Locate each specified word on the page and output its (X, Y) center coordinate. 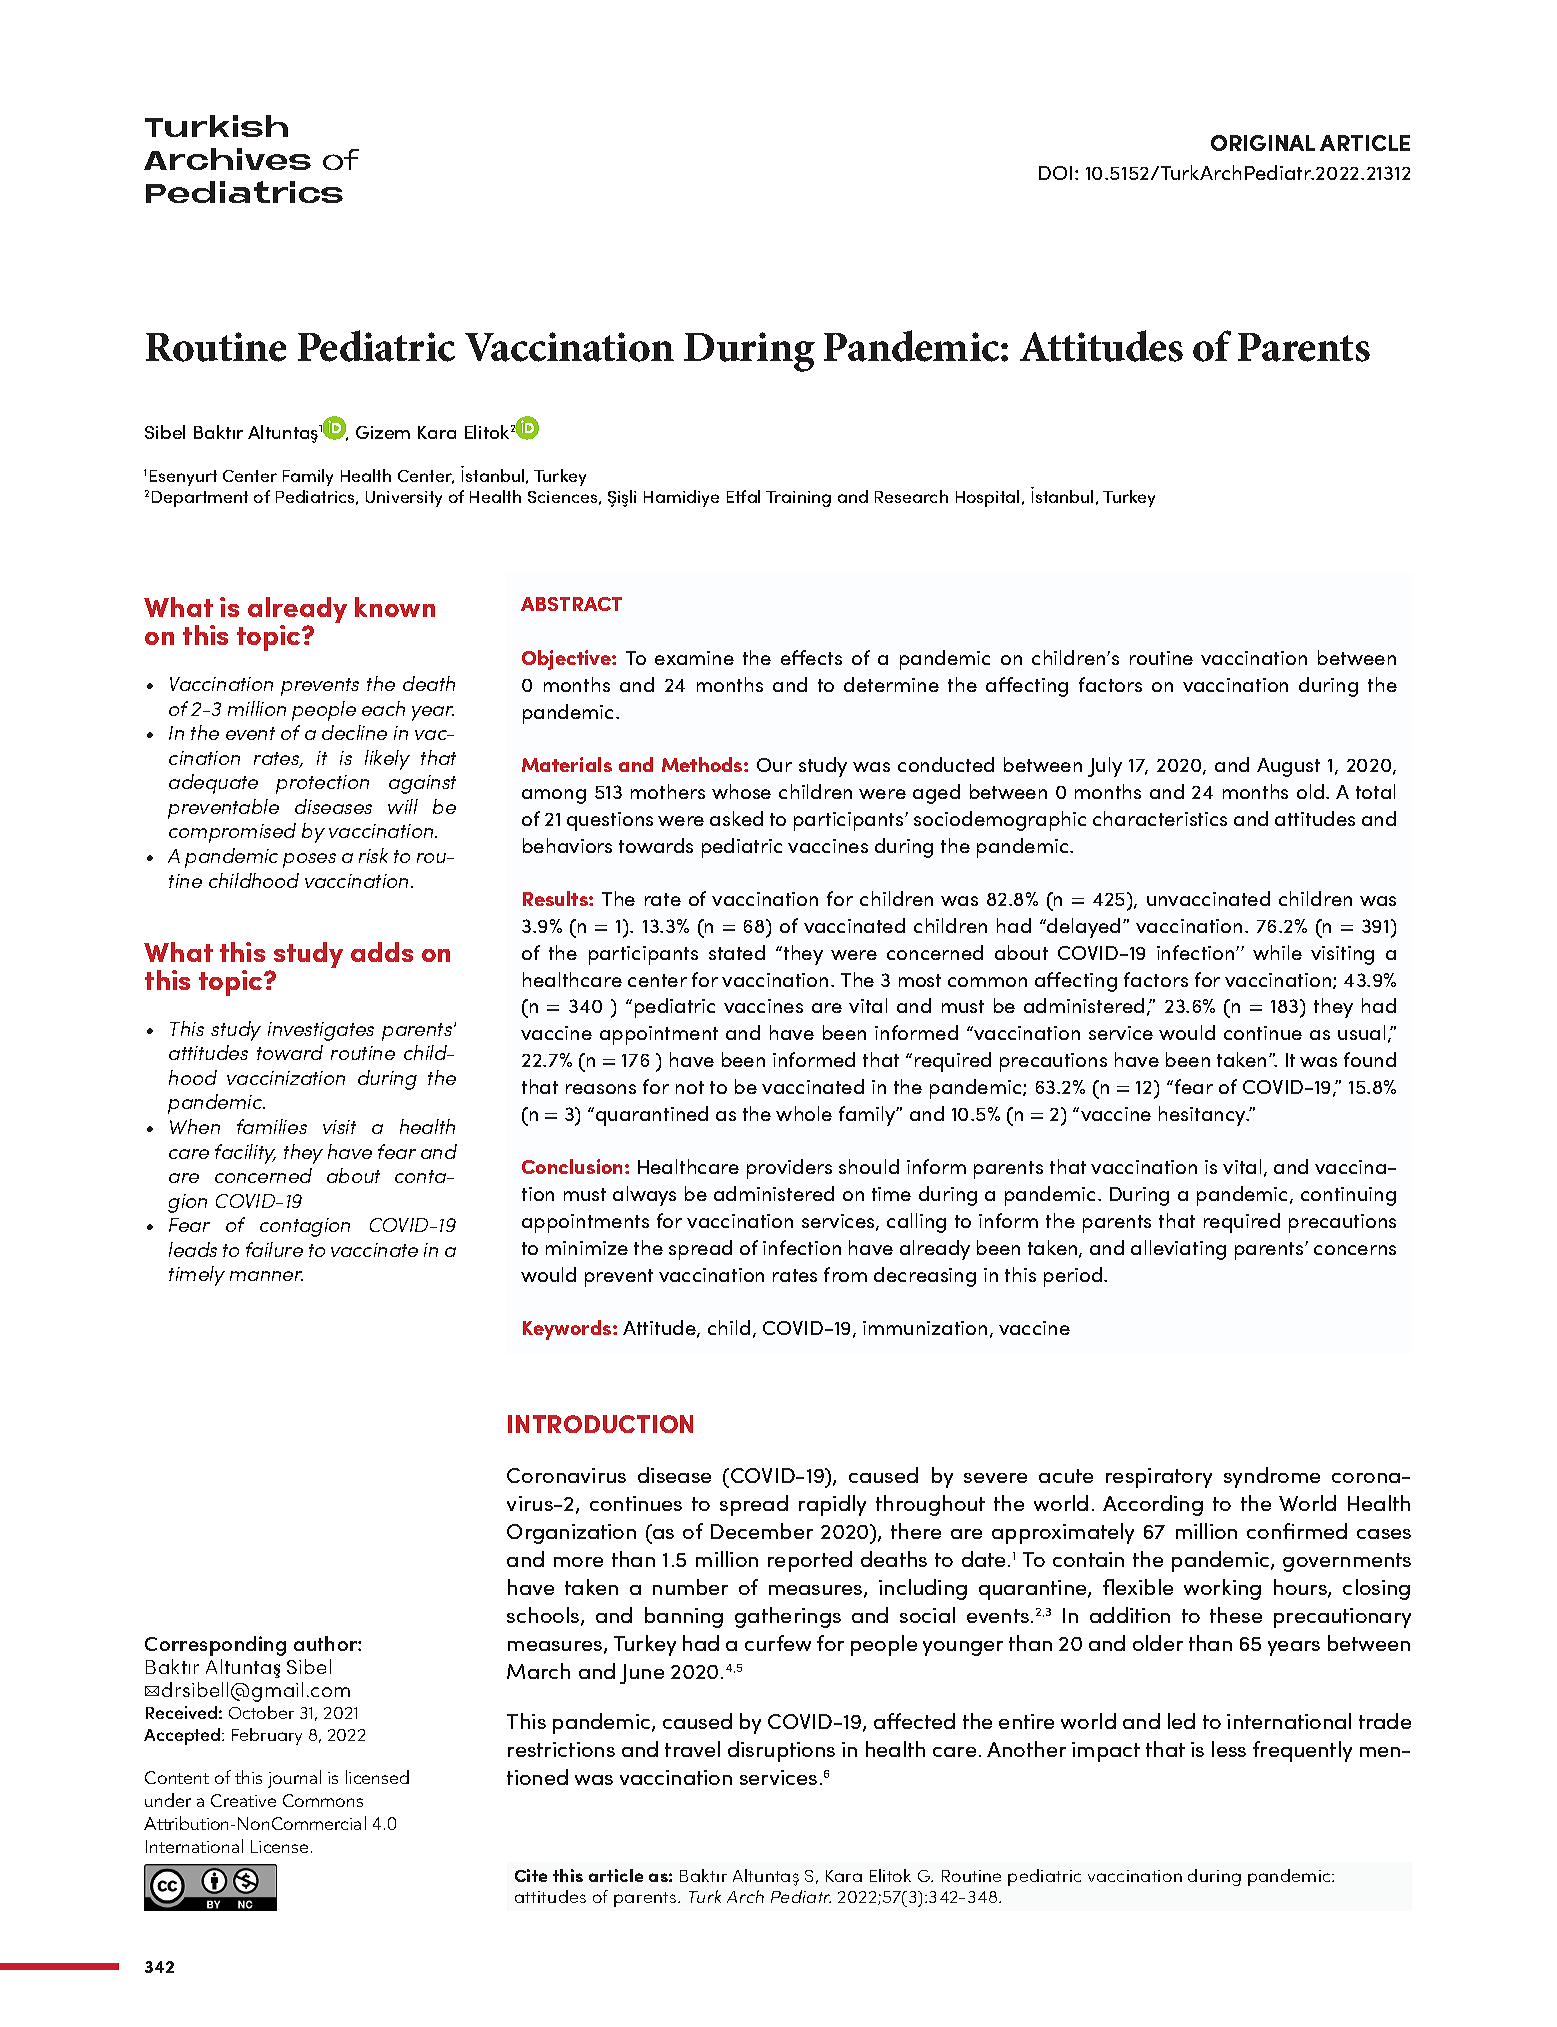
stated (737, 952)
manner (266, 1276)
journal (294, 1779)
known (395, 607)
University (404, 499)
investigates (321, 1031)
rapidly (832, 1505)
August (1288, 767)
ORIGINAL (1263, 143)
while (1277, 952)
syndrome (1272, 1477)
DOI (1055, 173)
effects (811, 657)
